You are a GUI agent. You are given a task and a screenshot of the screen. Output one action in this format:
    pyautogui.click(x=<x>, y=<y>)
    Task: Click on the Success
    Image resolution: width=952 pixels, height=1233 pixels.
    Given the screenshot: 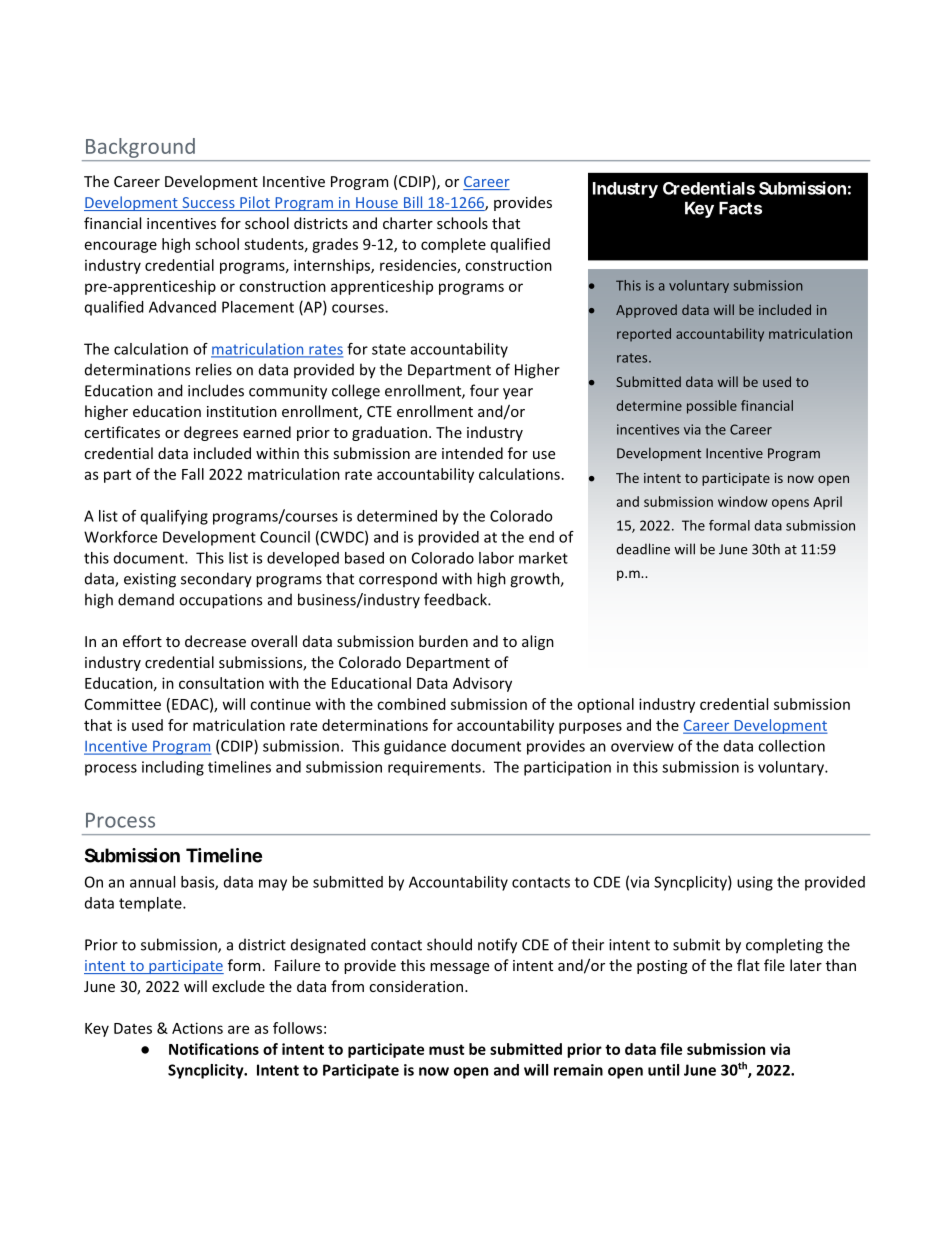 What is the action you would take?
    pyautogui.click(x=208, y=204)
